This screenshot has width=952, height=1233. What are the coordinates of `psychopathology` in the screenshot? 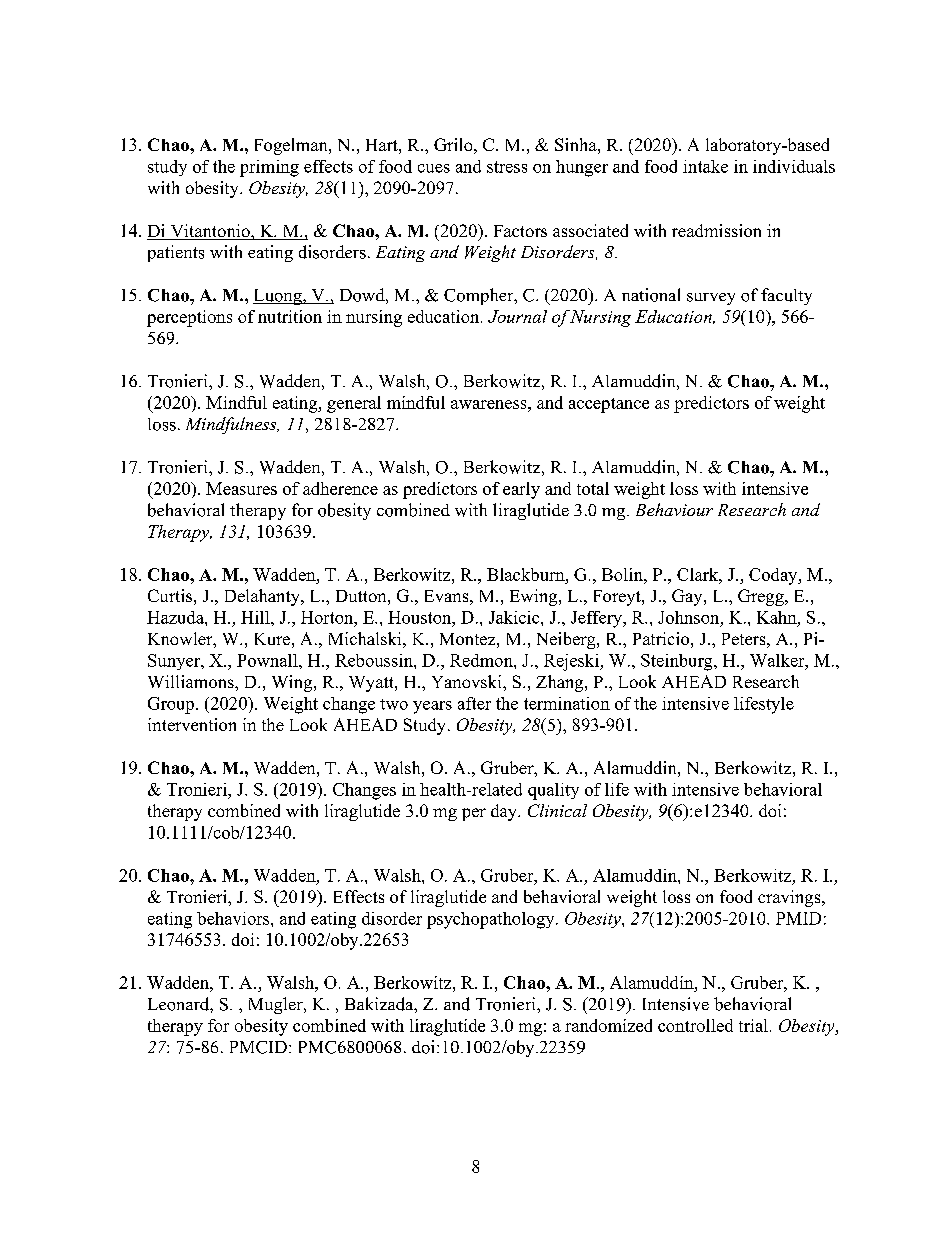 It's located at (492, 920).
